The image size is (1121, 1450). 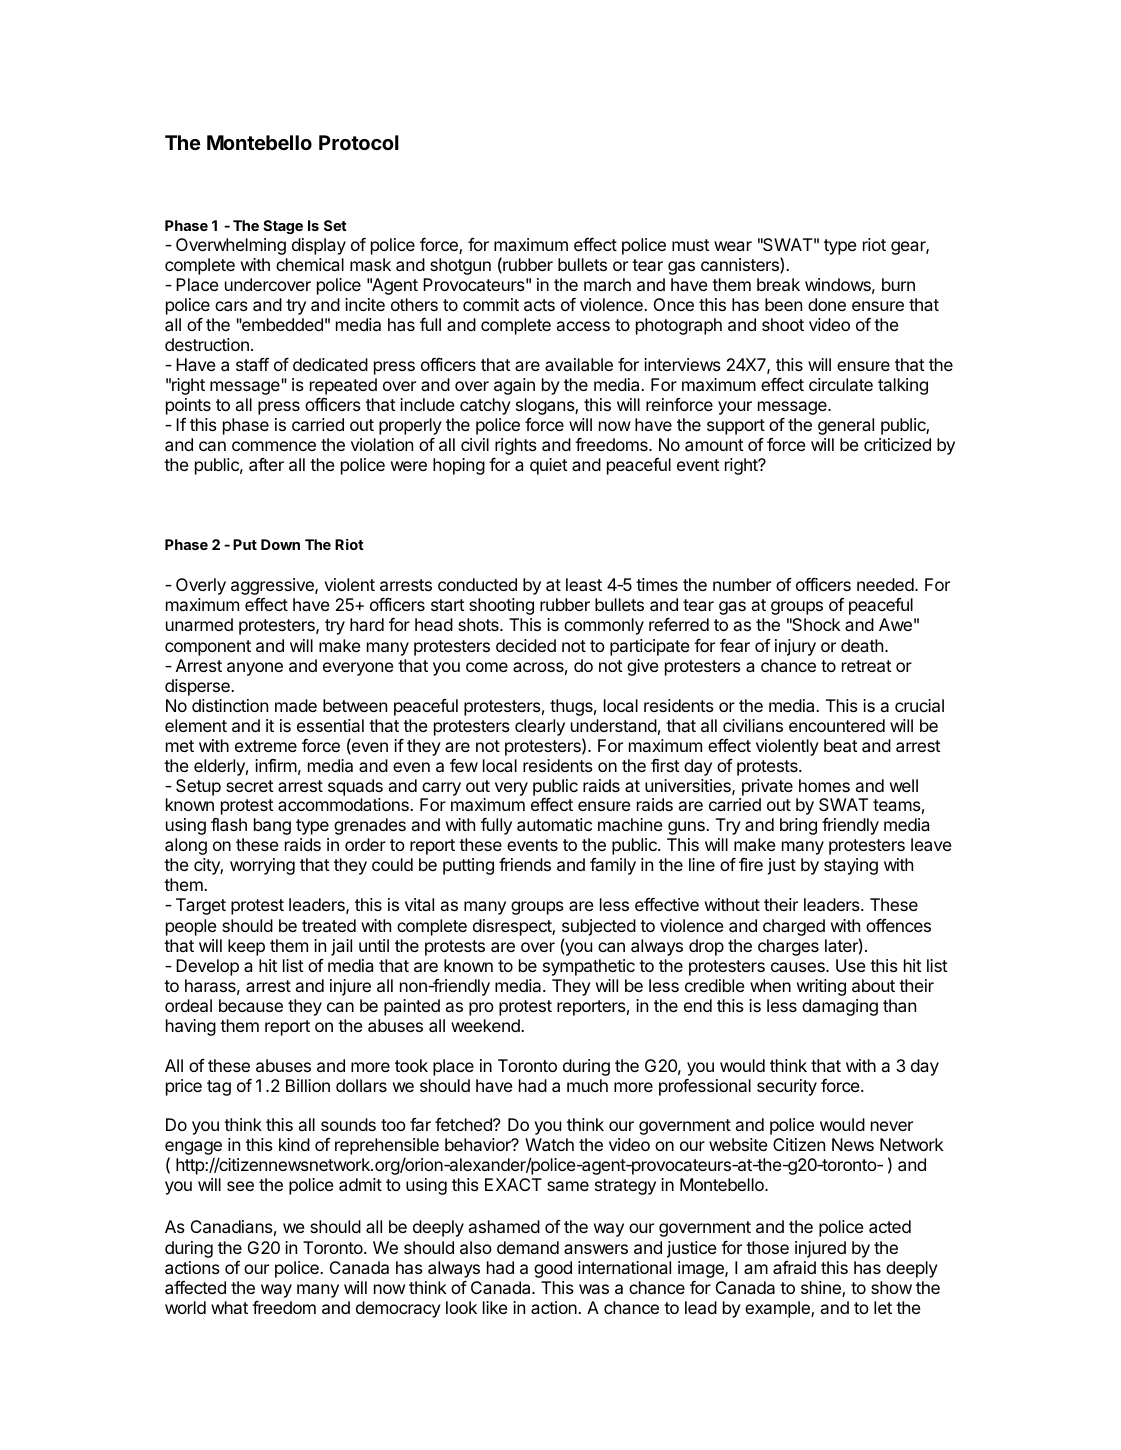 I want to click on what, so click(x=229, y=1307).
